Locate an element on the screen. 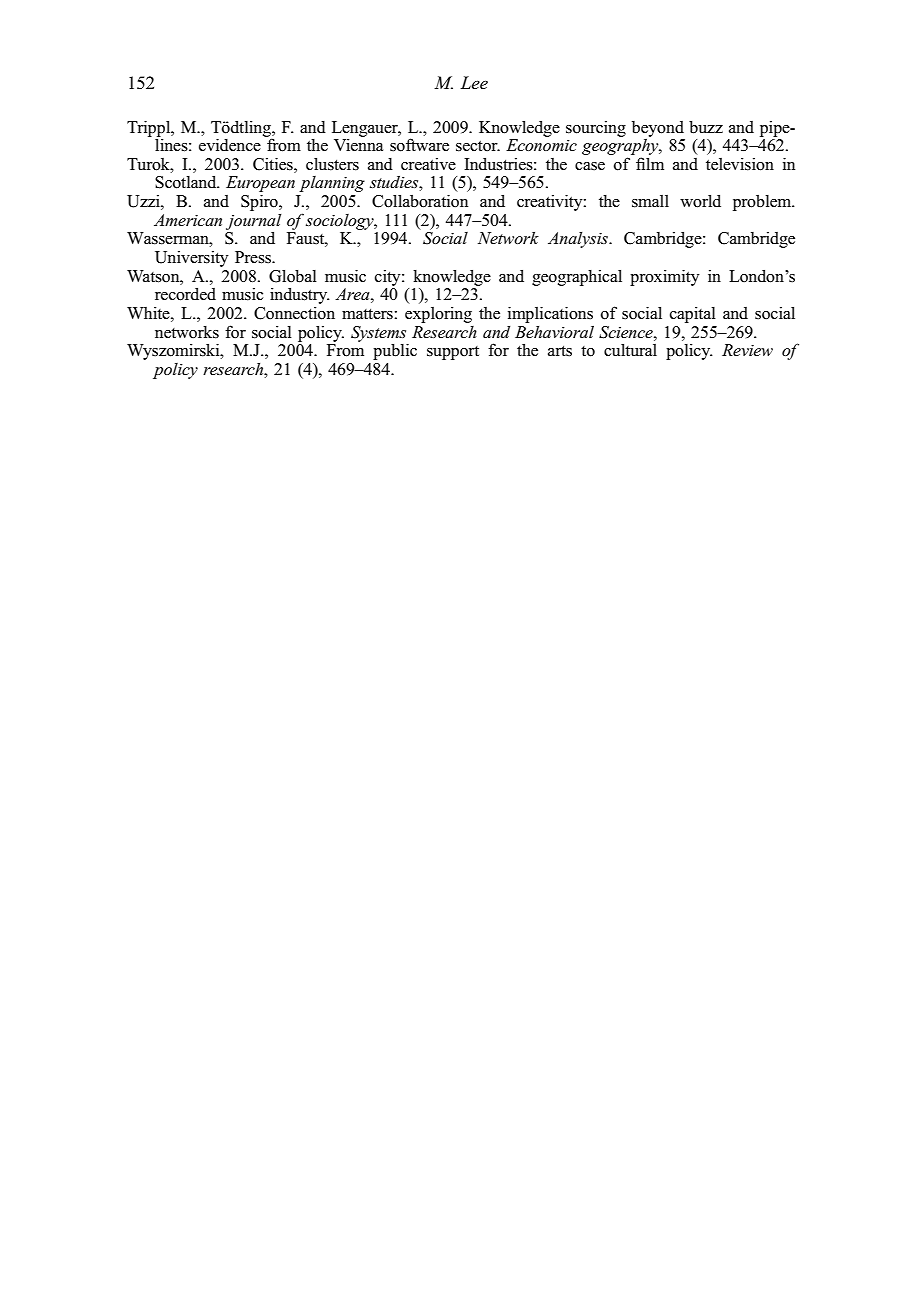 This screenshot has width=923, height=1316. sourcing is located at coordinates (596, 129).
